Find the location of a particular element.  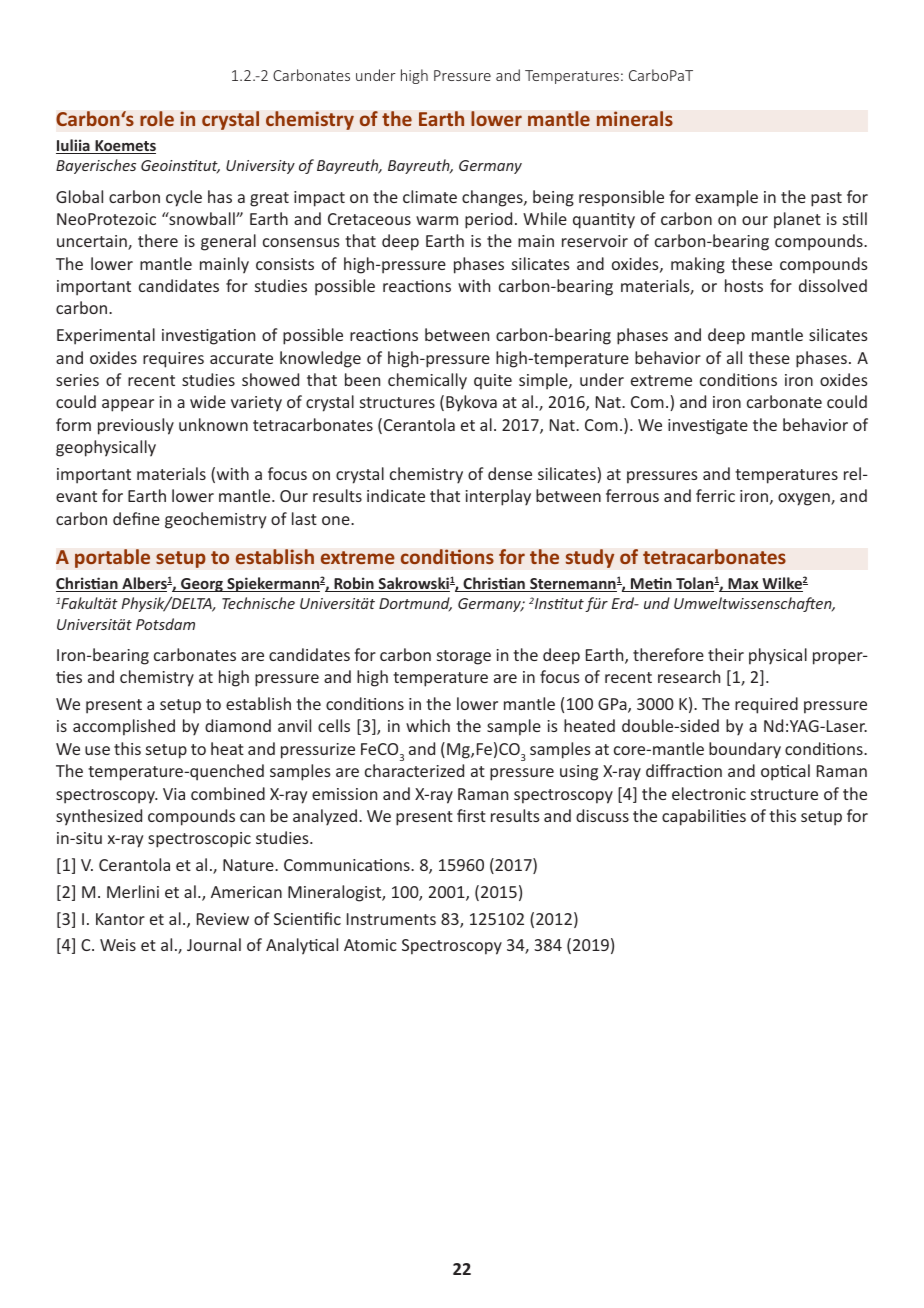

investigation is located at coordinates (208, 337).
